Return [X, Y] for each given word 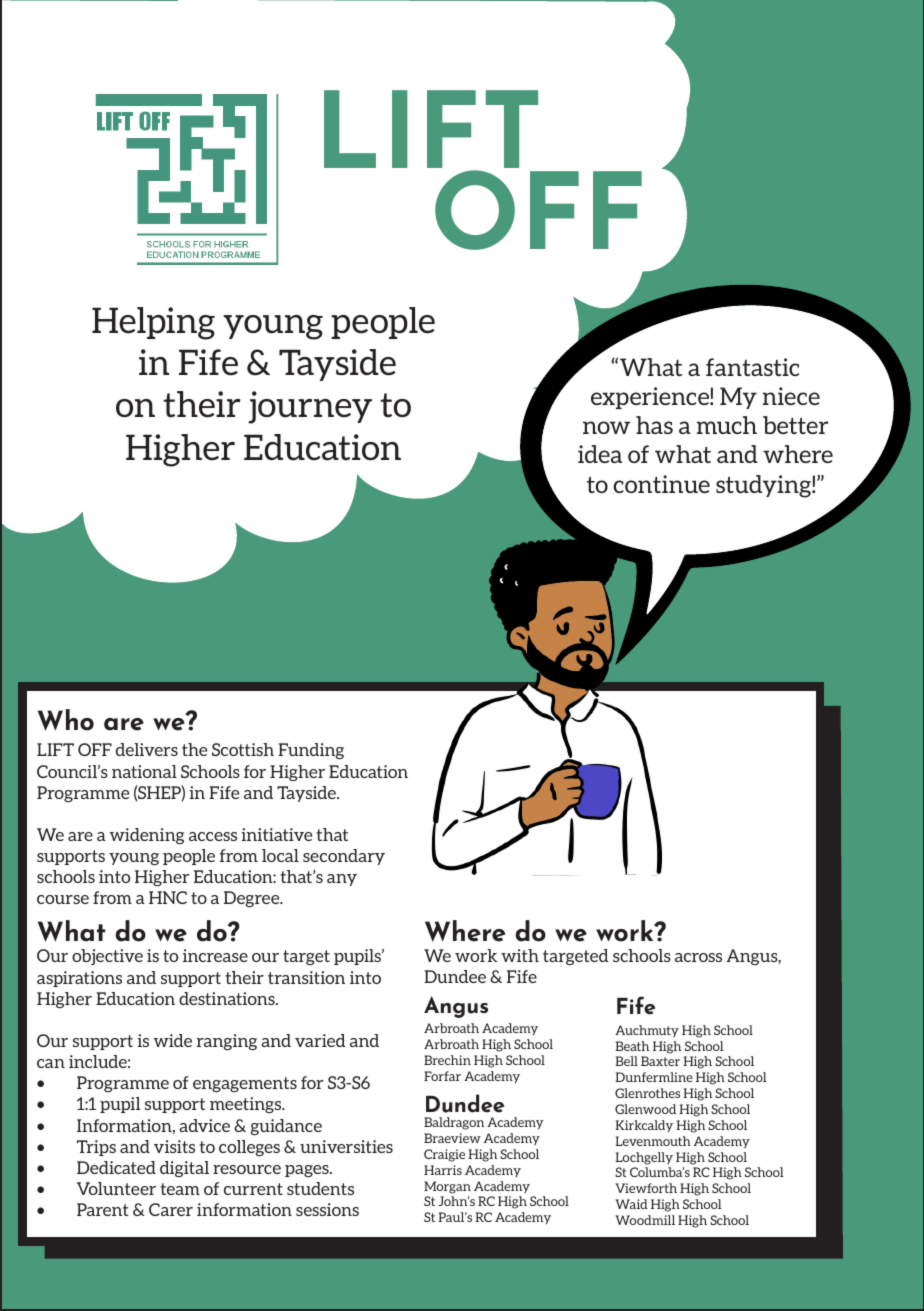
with [520, 955]
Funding [311, 751]
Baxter [660, 1061]
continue [661, 484]
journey [310, 407]
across [698, 957]
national [144, 771]
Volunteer [116, 1188]
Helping [153, 323]
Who [66, 720]
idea [600, 454]
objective [107, 957]
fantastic [752, 367]
